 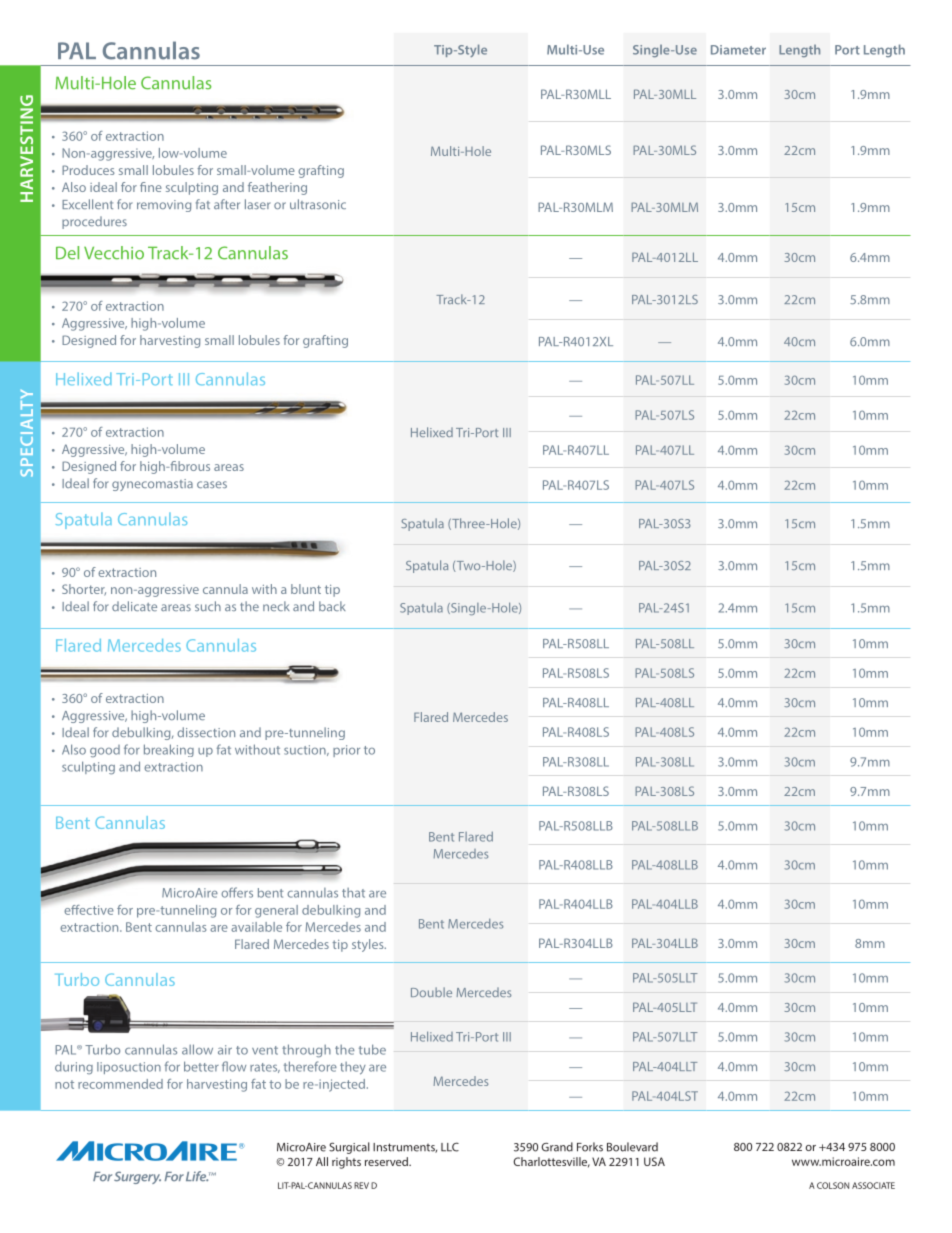 I want to click on LLC, so click(x=450, y=1147).
